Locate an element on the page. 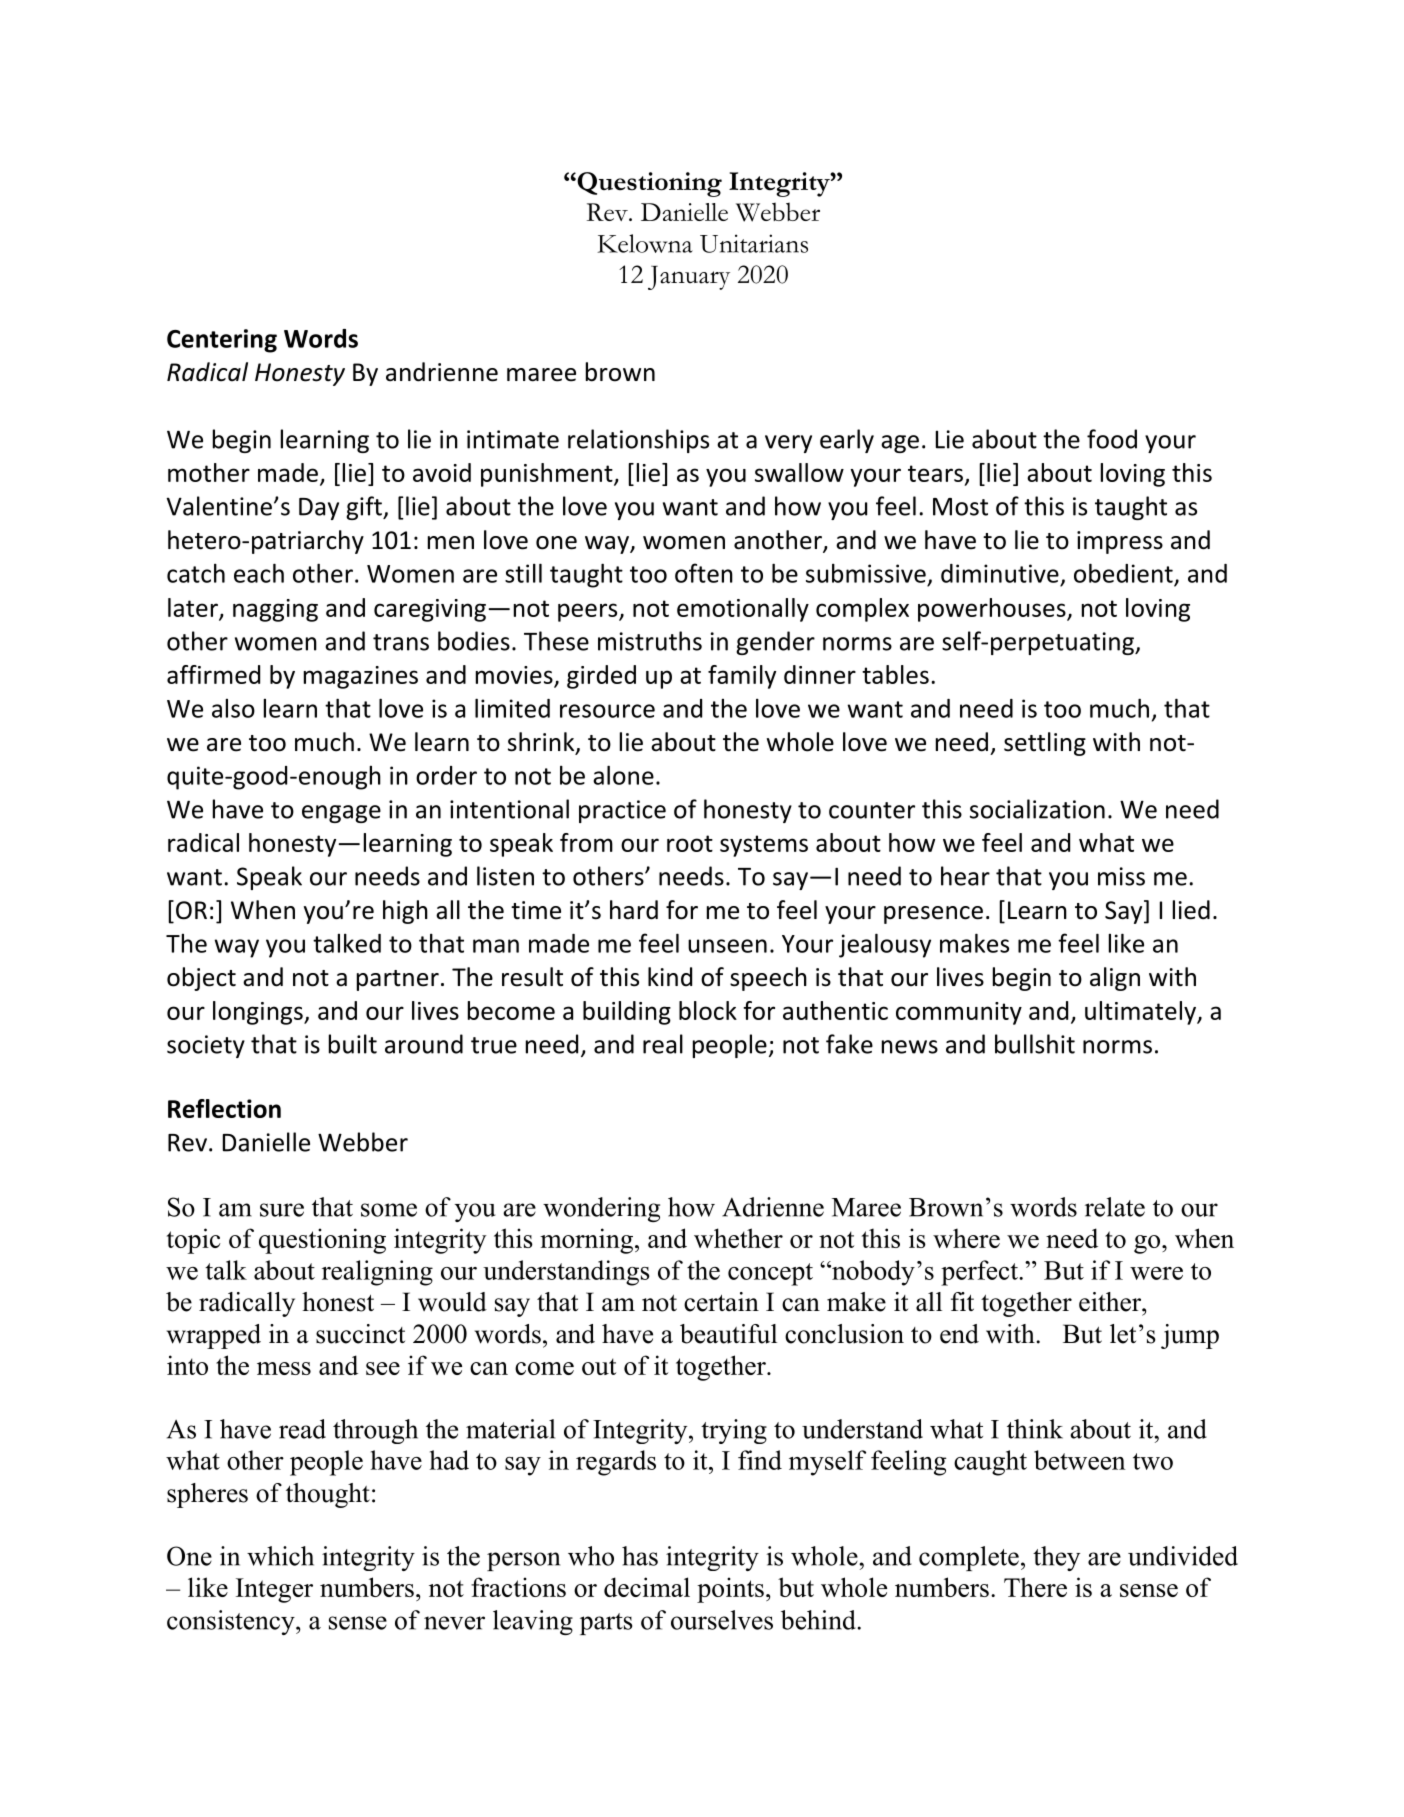 This page has width=1404, height=1817. food is located at coordinates (1112, 439).
